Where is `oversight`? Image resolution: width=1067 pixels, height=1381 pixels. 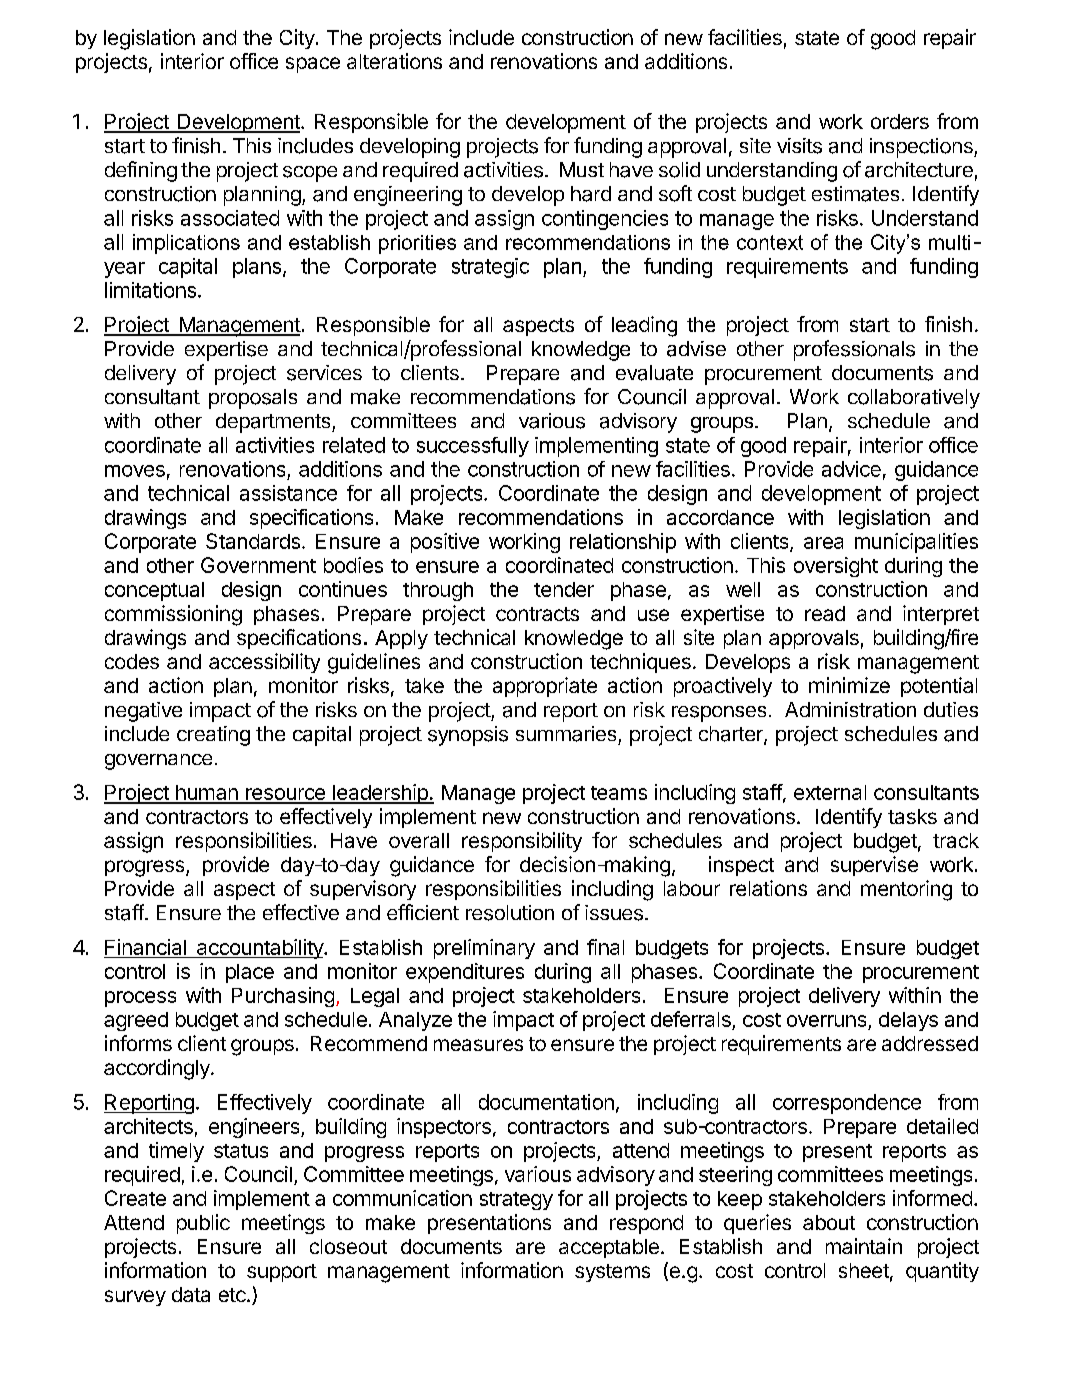
oversight is located at coordinates (836, 567).
